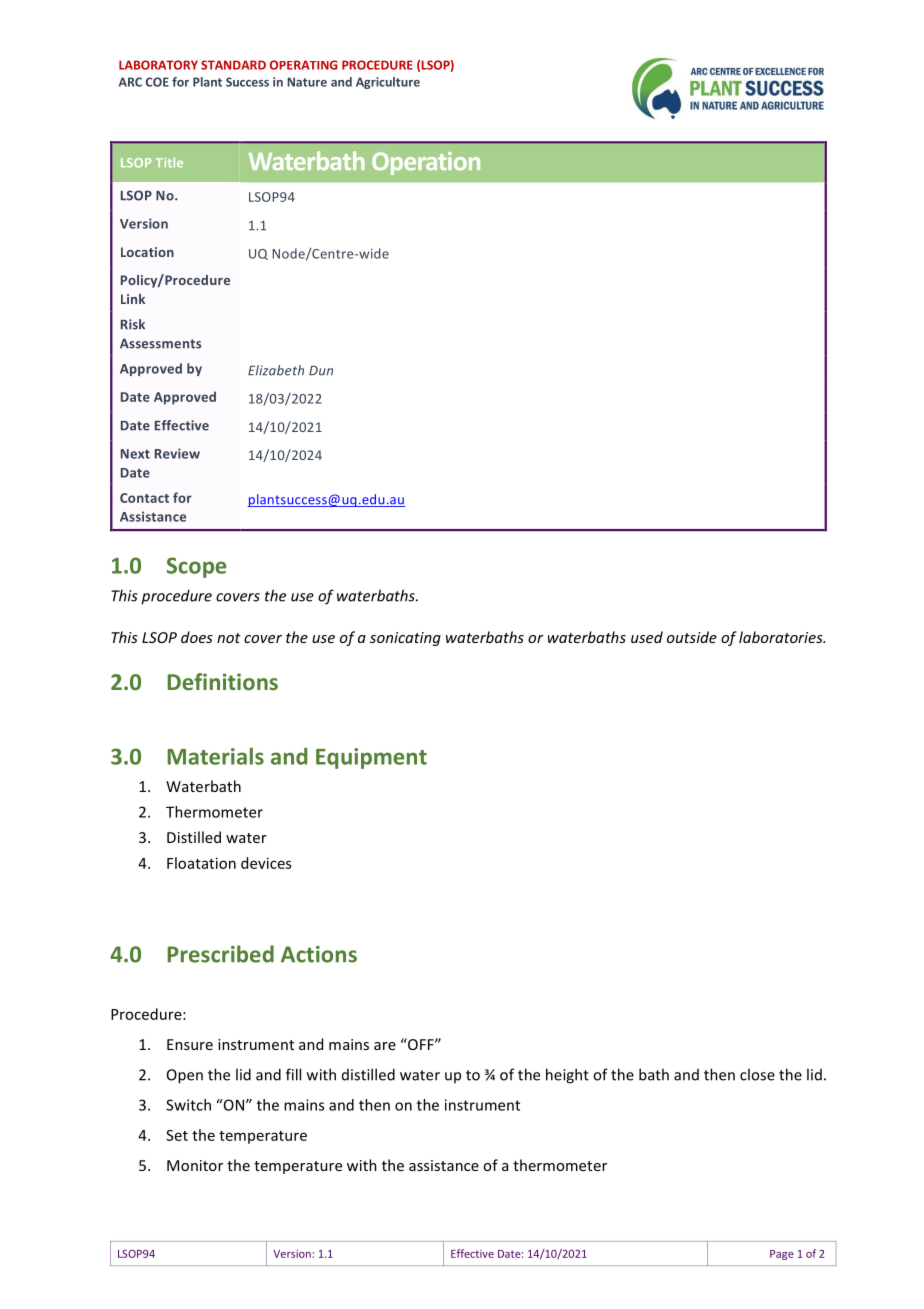 This screenshot has height=1309, width=924. What do you see at coordinates (388, 83) in the screenshot?
I see `Agriculture` at bounding box center [388, 83].
